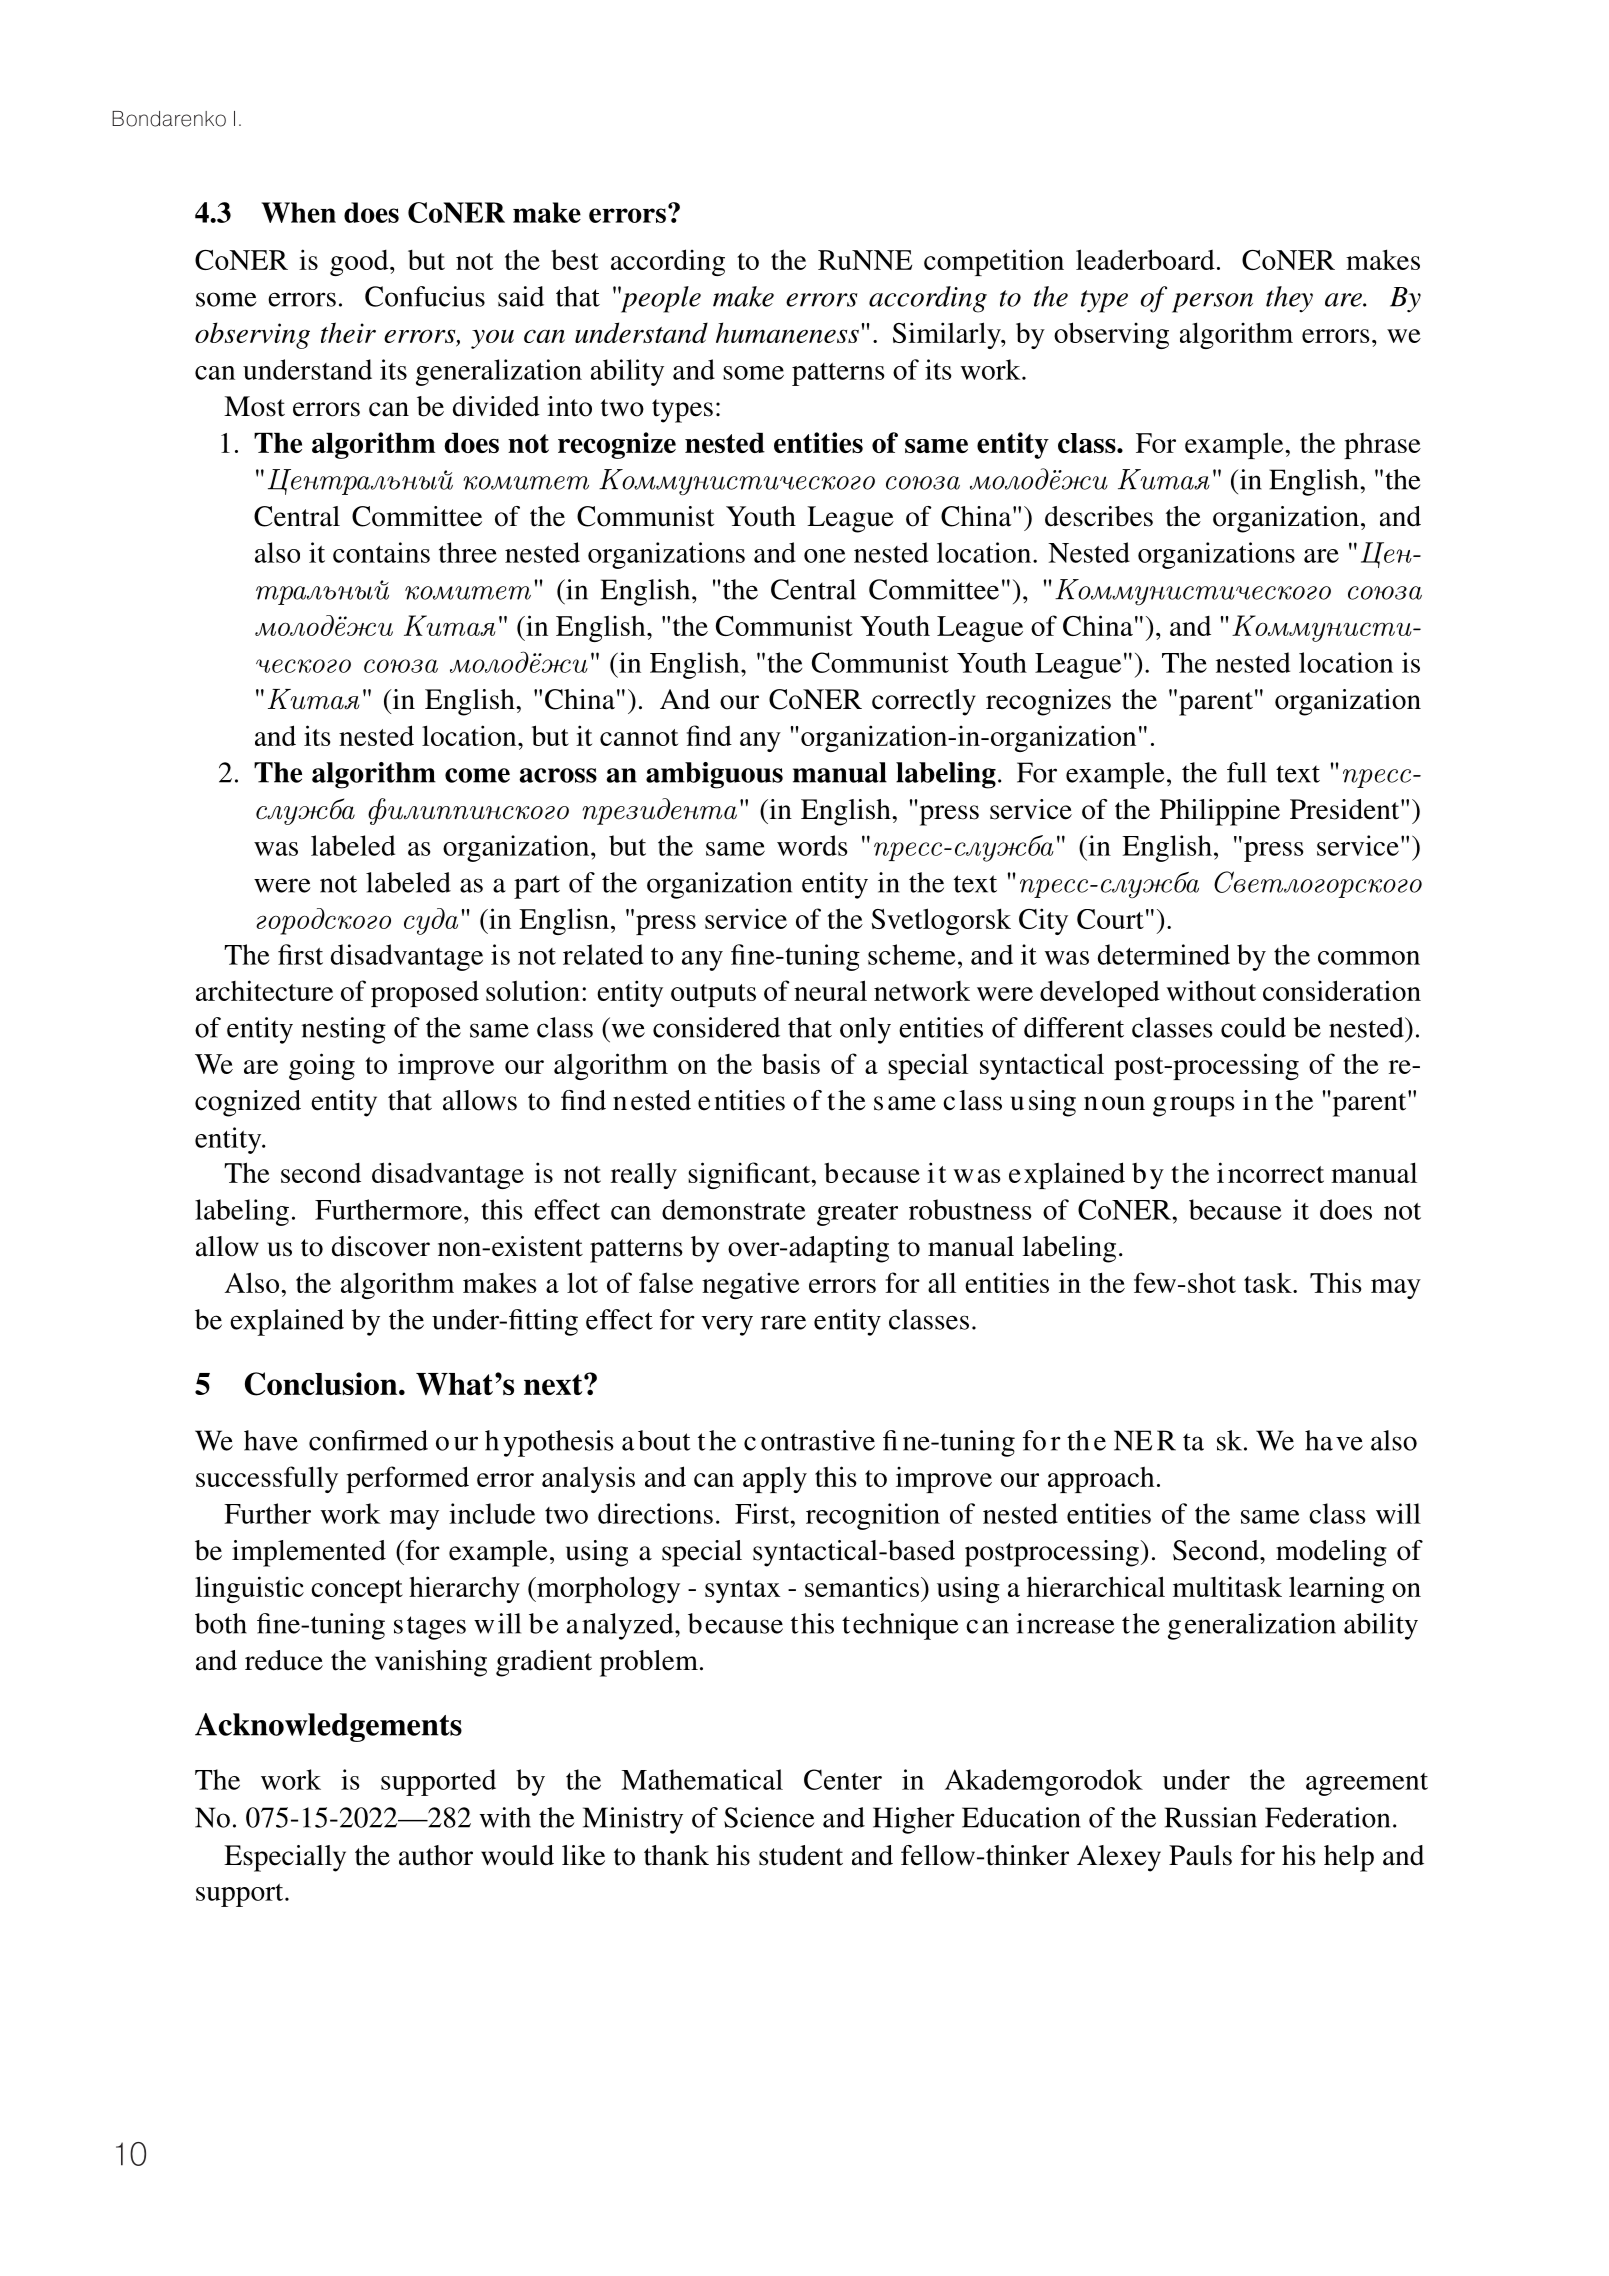  Describe the element at coordinates (381, 552) in the screenshot. I see `contains` at that location.
